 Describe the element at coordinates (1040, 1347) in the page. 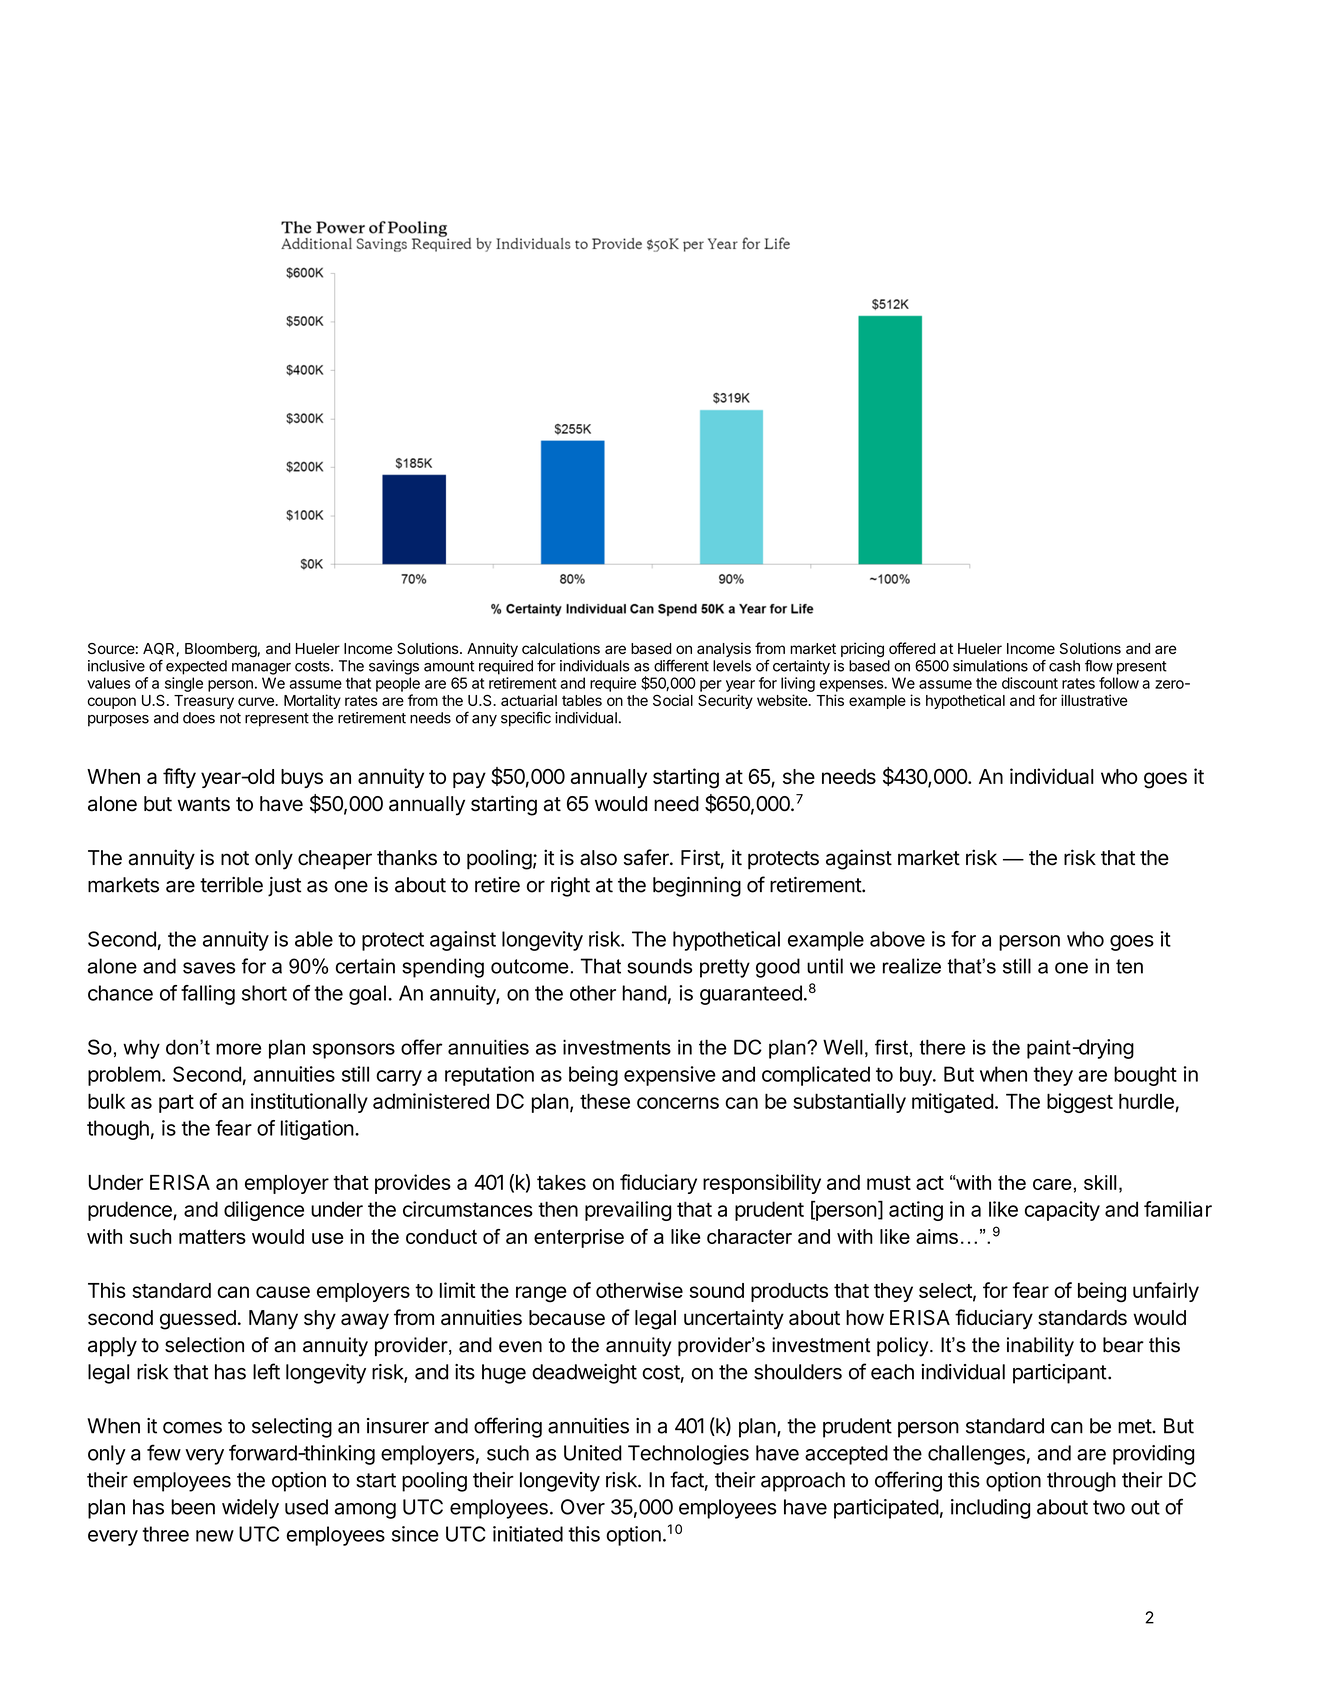

I see `inability` at that location.
